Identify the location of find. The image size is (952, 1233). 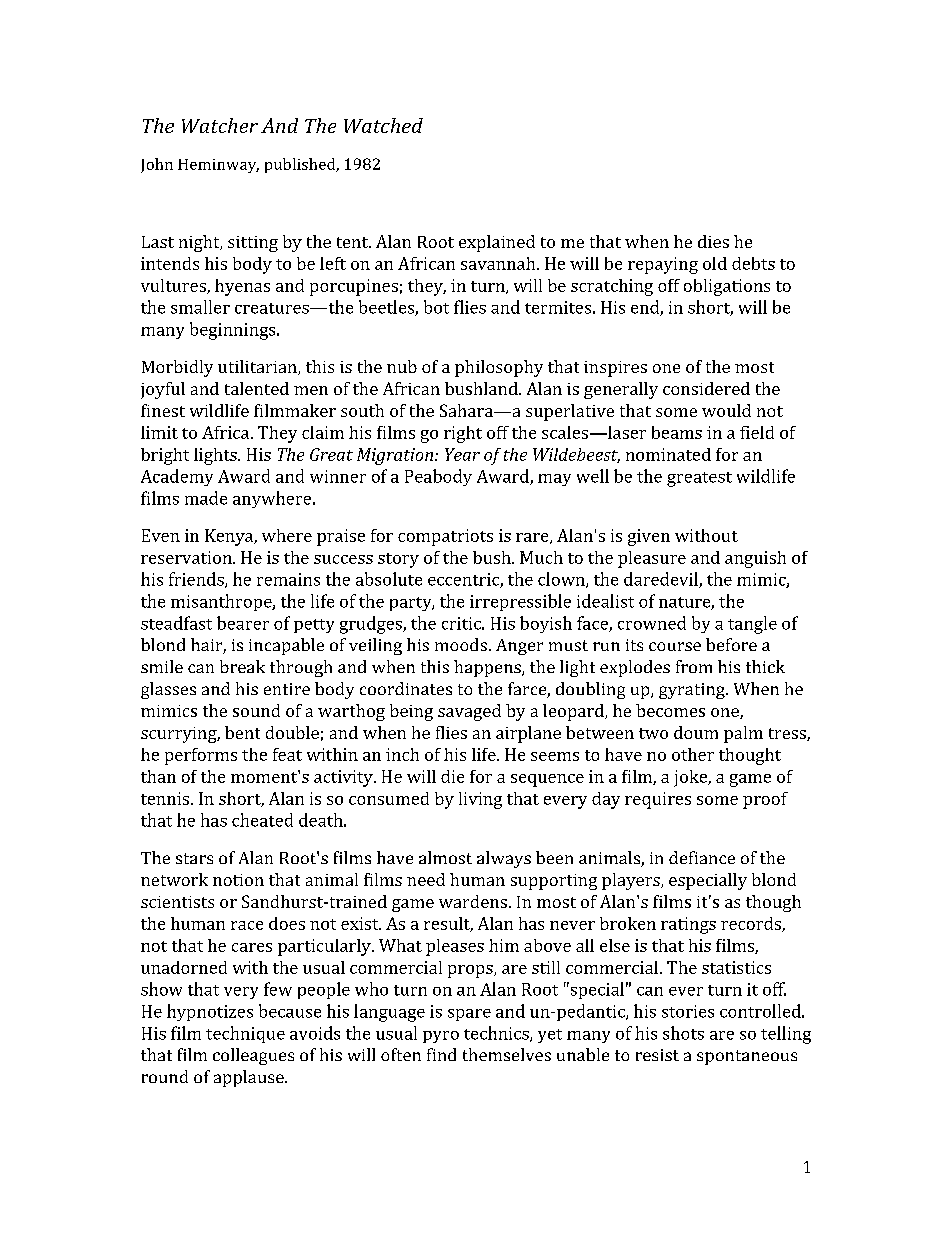
(441, 1054).
